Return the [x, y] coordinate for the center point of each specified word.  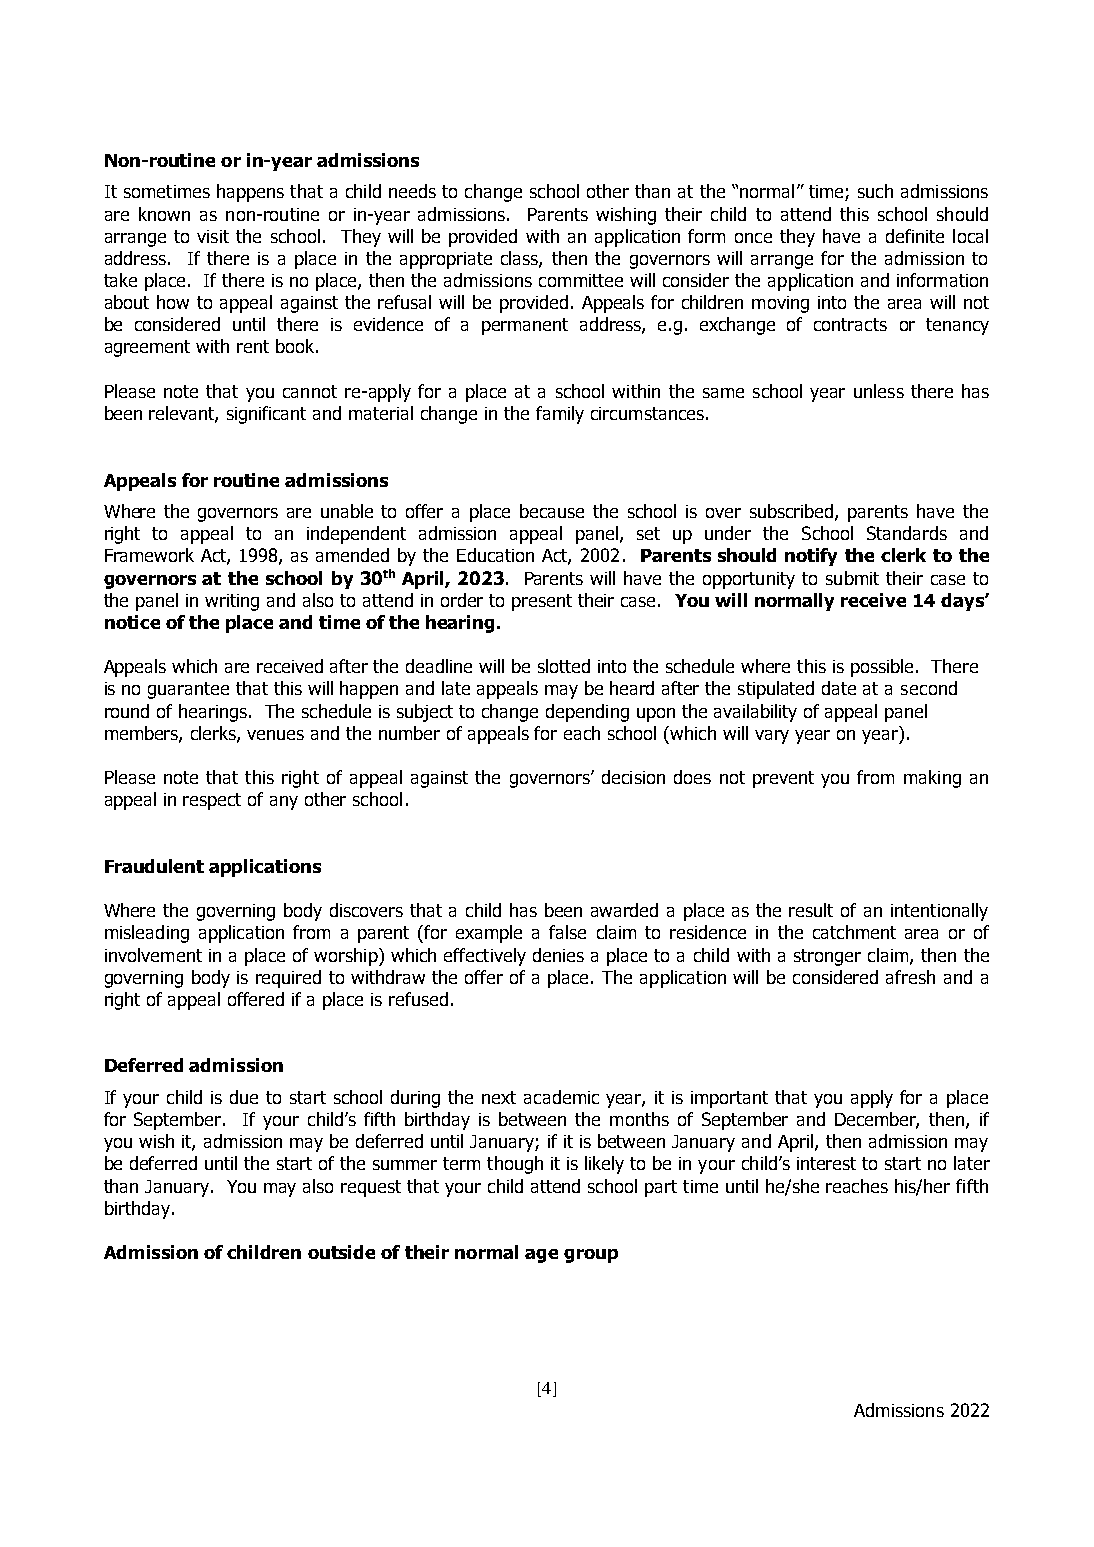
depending [587, 713]
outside [341, 1252]
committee [581, 280]
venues [275, 735]
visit [213, 236]
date [839, 688]
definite [915, 236]
